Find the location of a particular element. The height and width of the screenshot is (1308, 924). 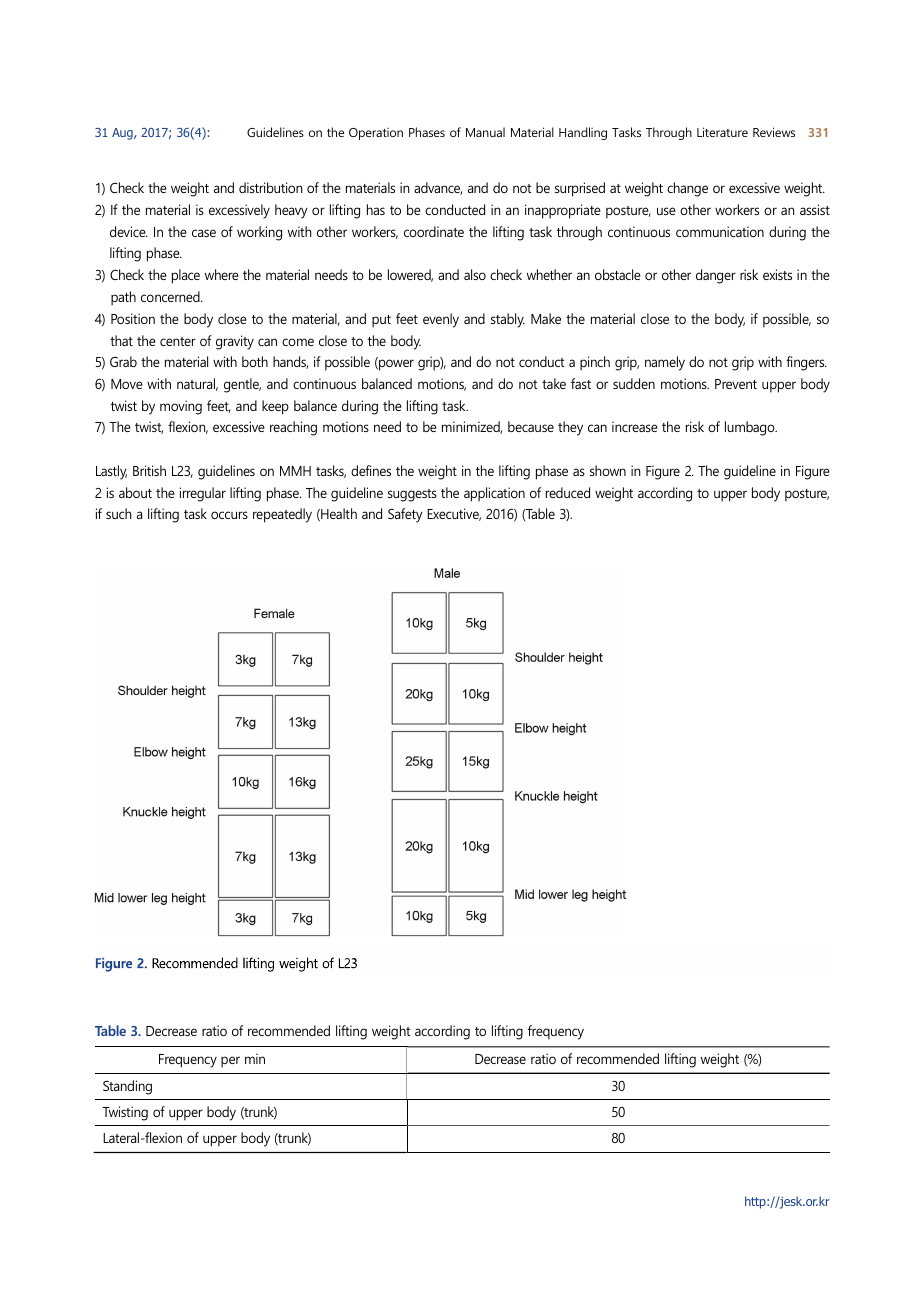

Safety is located at coordinates (405, 515).
